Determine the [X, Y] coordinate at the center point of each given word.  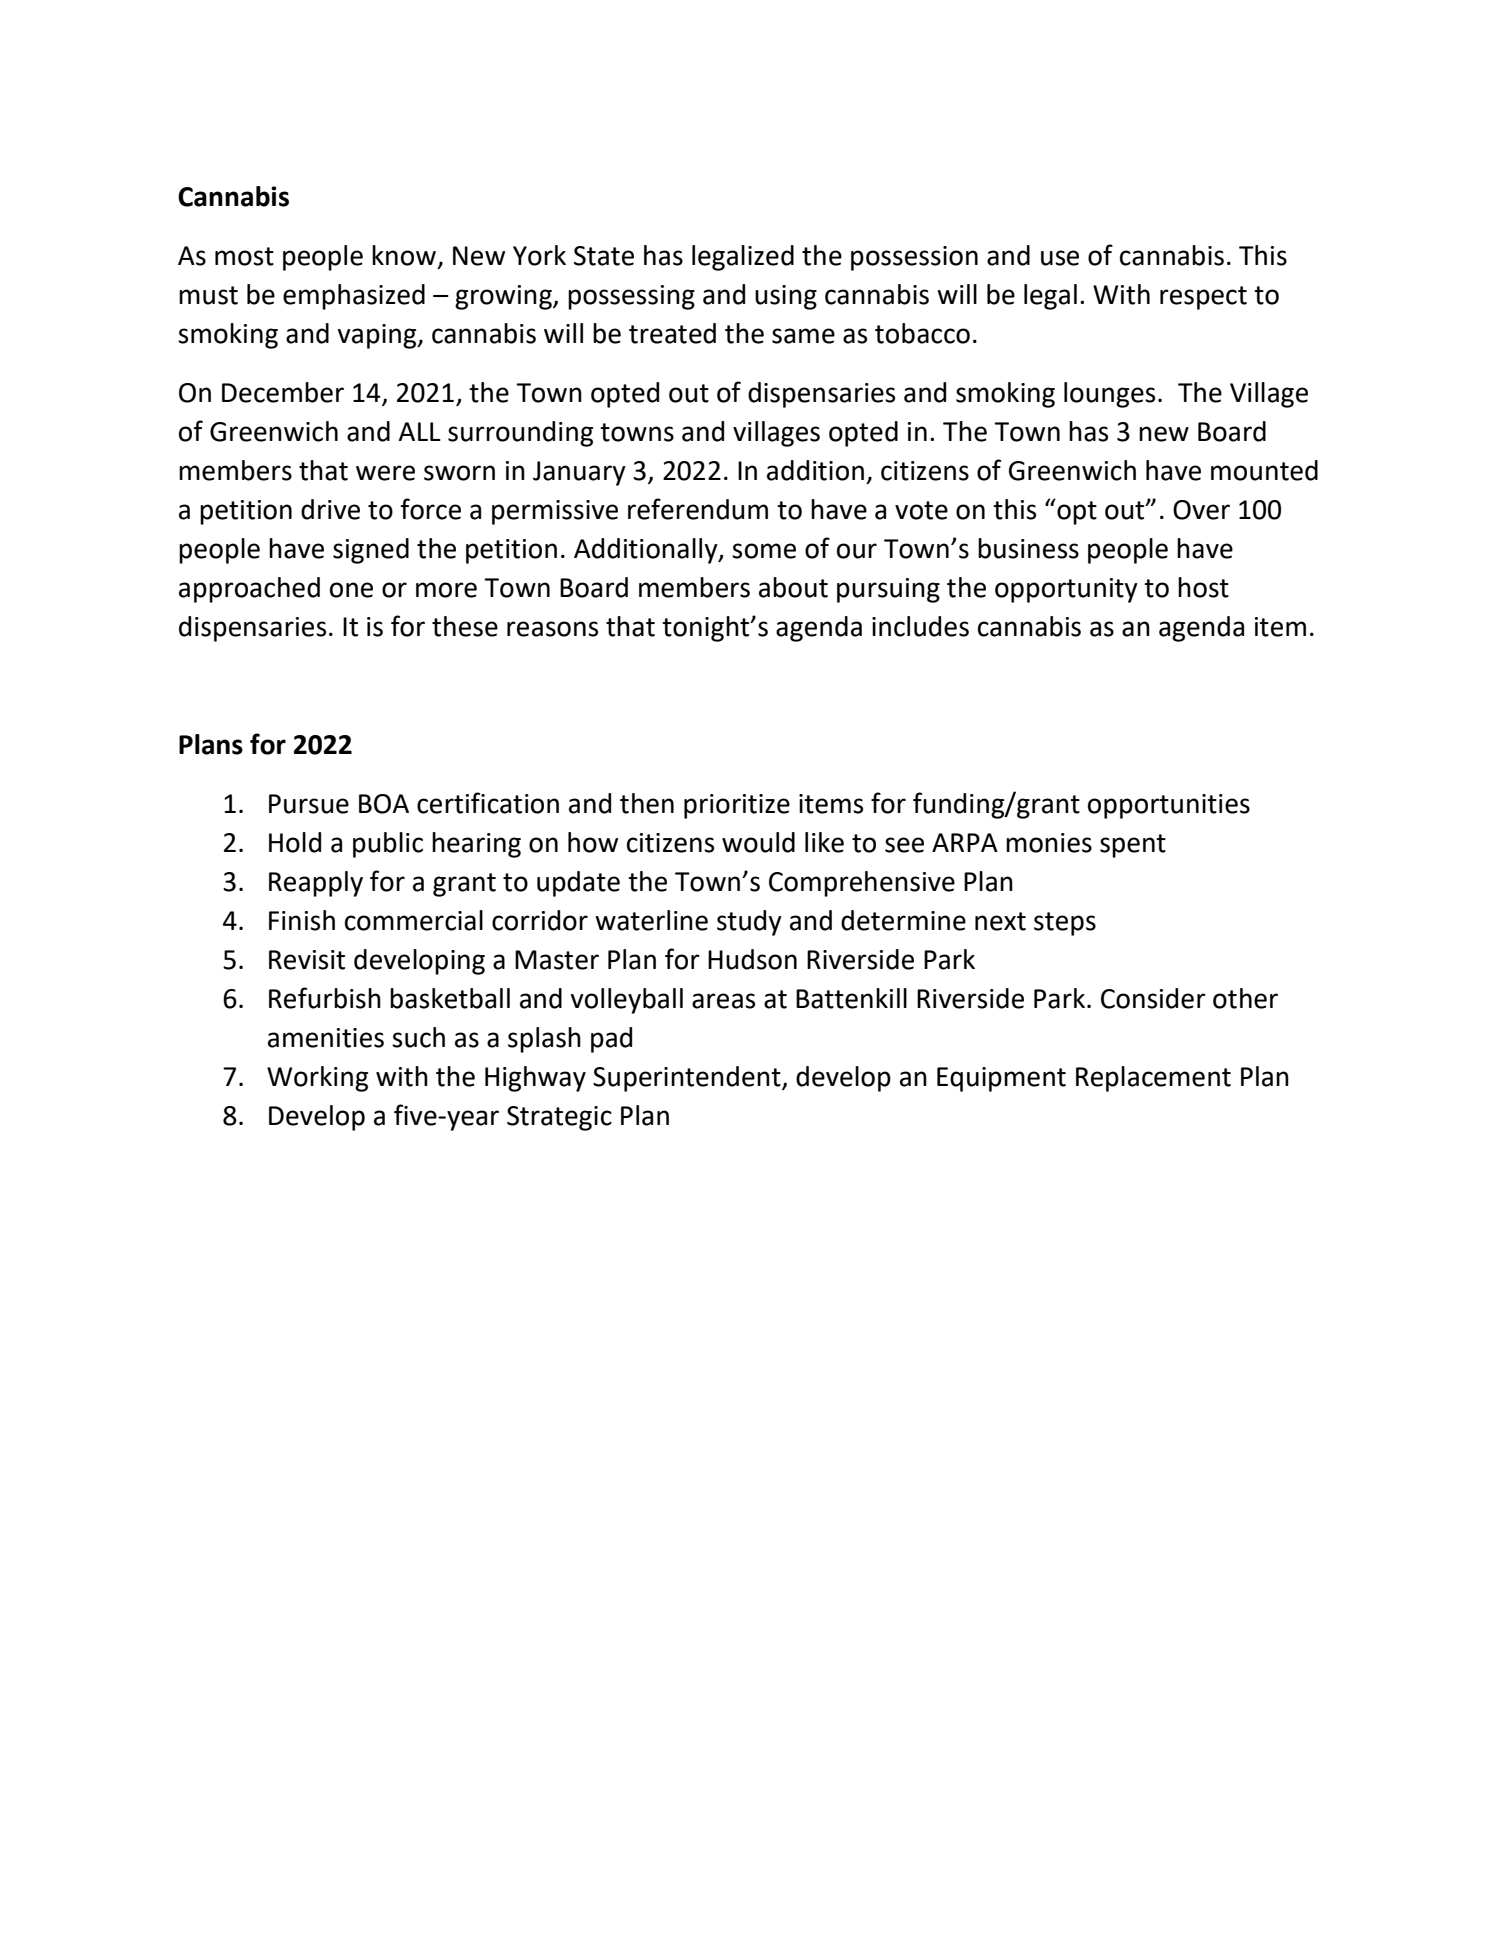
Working [317, 1079]
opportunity [1066, 590]
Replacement [1153, 1079]
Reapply [316, 884]
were [385, 473]
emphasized [354, 297]
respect [1203, 298]
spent [1133, 846]
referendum [698, 509]
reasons [552, 629]
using [786, 297]
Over [1201, 510]
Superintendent [688, 1079]
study [749, 923]
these [465, 626]
